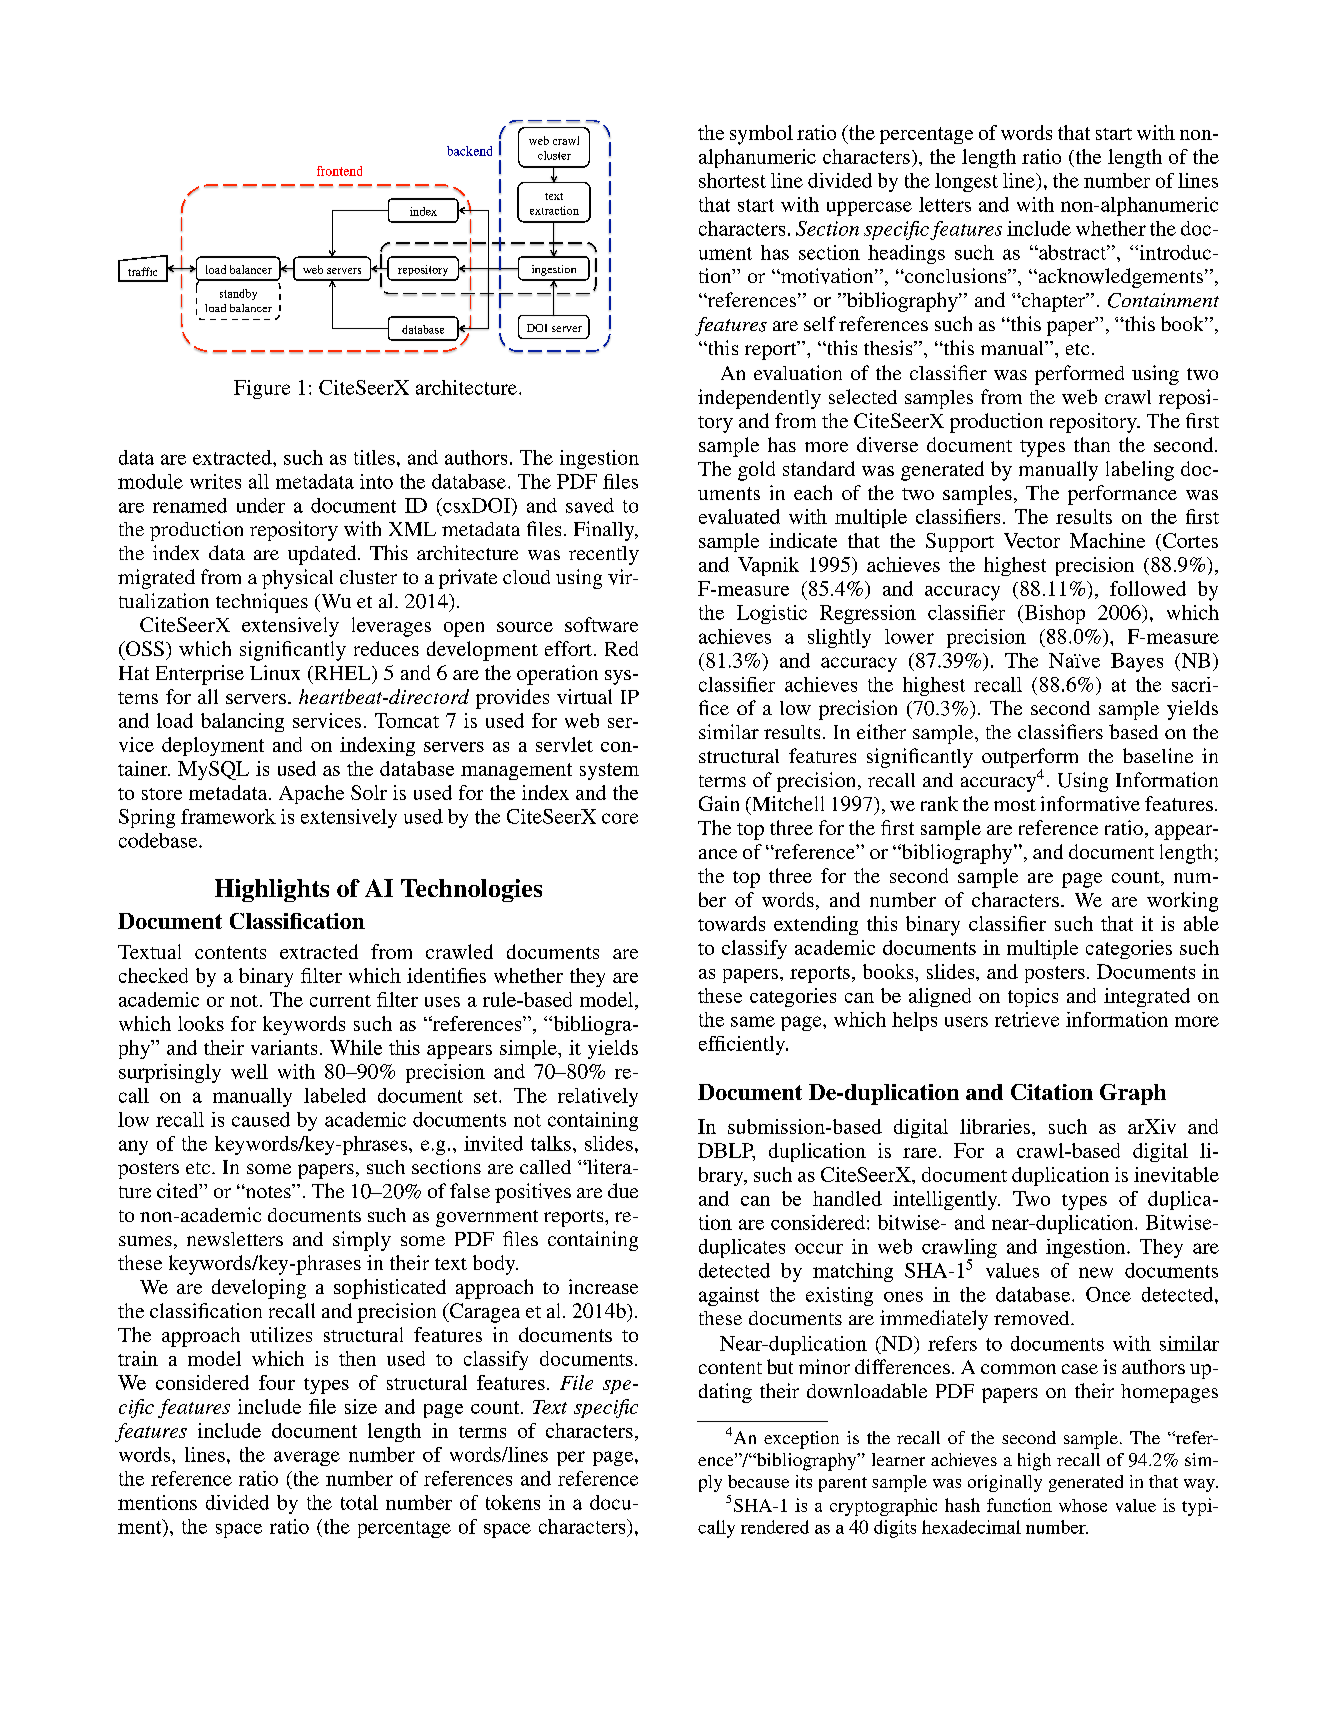 The image size is (1337, 1730). What do you see at coordinates (284, 1047) in the screenshot?
I see `variants` at bounding box center [284, 1047].
